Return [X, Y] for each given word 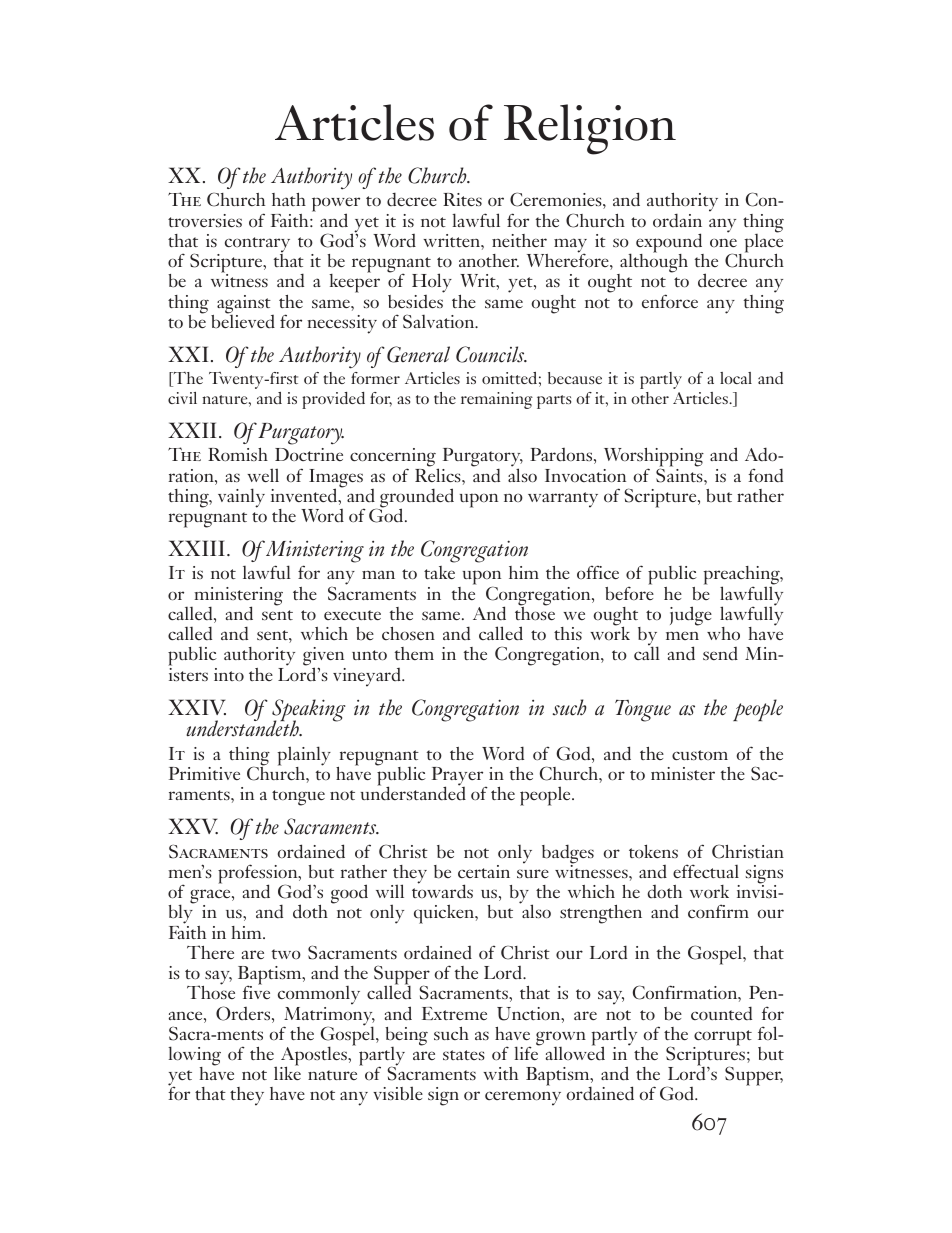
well [263, 475]
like [287, 1072]
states [464, 1055]
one [723, 242]
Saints [680, 474]
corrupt [722, 1039]
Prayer [459, 777]
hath [289, 199]
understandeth [243, 728]
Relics [439, 474]
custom [700, 755]
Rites [462, 199]
